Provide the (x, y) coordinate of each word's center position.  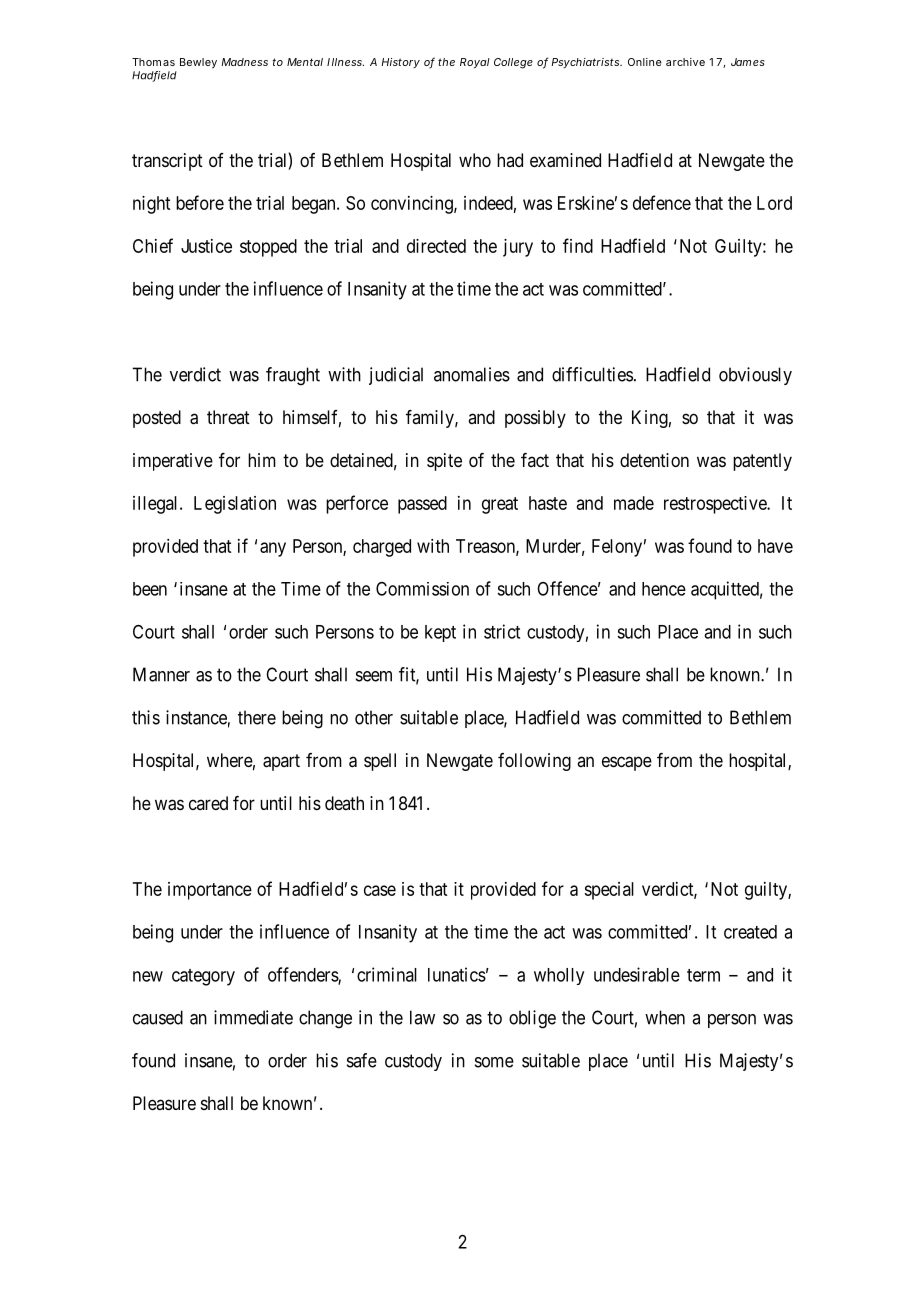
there (257, 717)
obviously (755, 376)
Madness (244, 62)
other (374, 717)
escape (627, 763)
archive (685, 62)
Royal (475, 63)
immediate (253, 1017)
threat (228, 417)
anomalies (472, 374)
